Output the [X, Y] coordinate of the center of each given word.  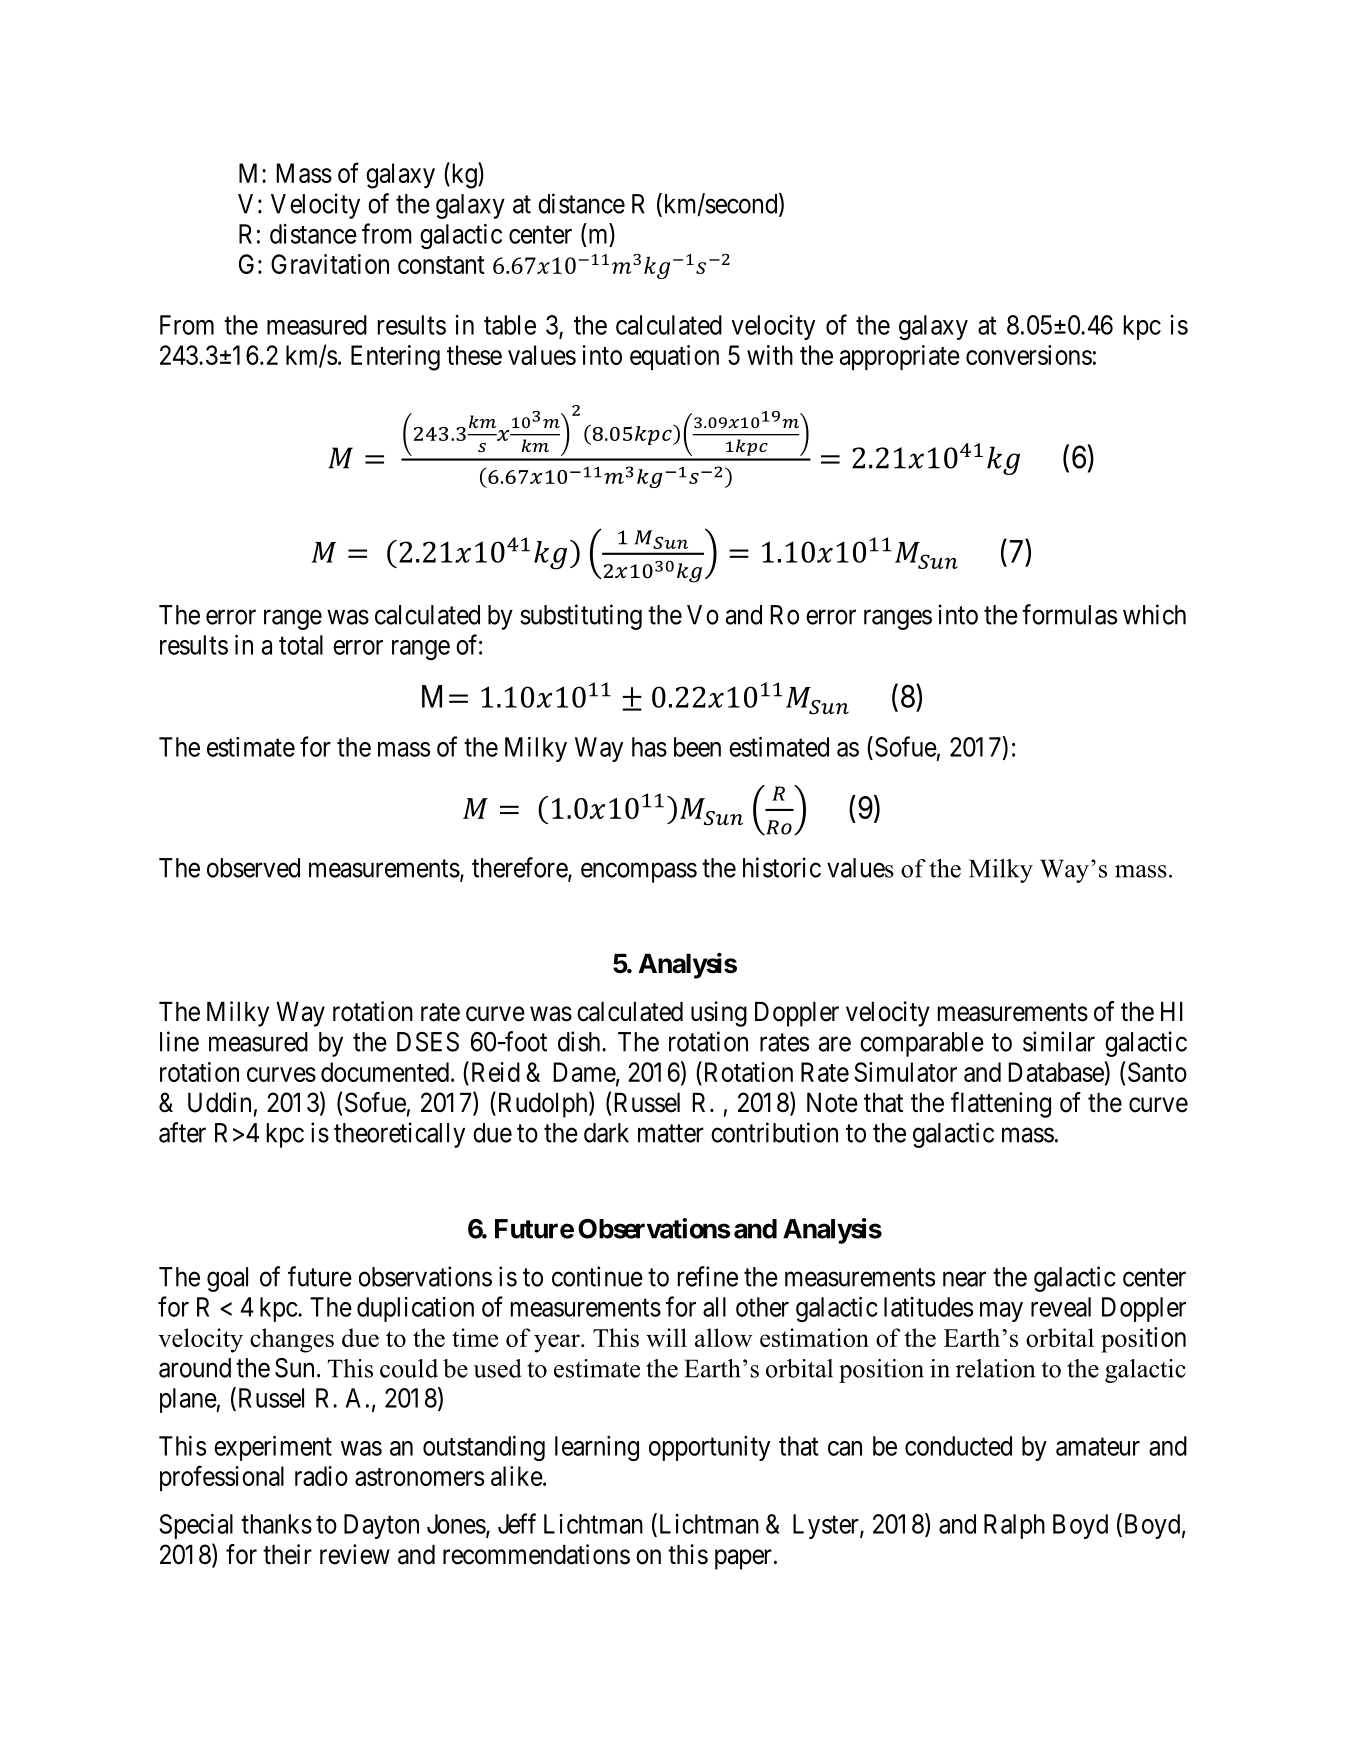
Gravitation [330, 264]
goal [227, 1279]
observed [253, 868]
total [301, 645]
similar [1059, 1041]
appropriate [900, 357]
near [964, 1279]
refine [708, 1276]
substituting [581, 617]
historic [782, 867]
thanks [276, 1524]
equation [674, 357]
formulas [1069, 614]
